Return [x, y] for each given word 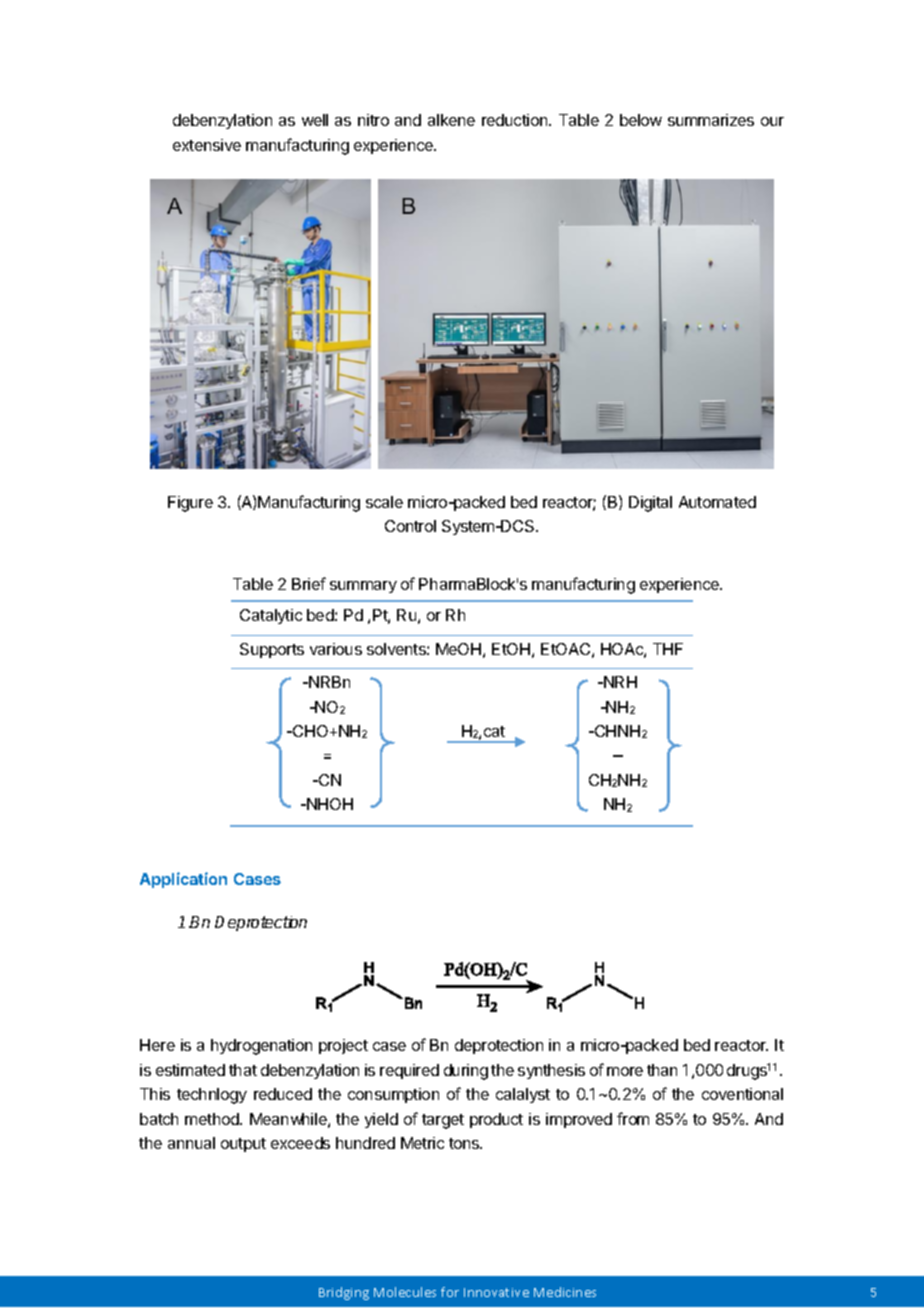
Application [183, 880]
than [662, 1070]
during [466, 1072]
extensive [207, 145]
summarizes [711, 120]
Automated [717, 502]
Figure [190, 504]
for [450, 1292]
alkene [451, 120]
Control [410, 526]
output [243, 1145]
